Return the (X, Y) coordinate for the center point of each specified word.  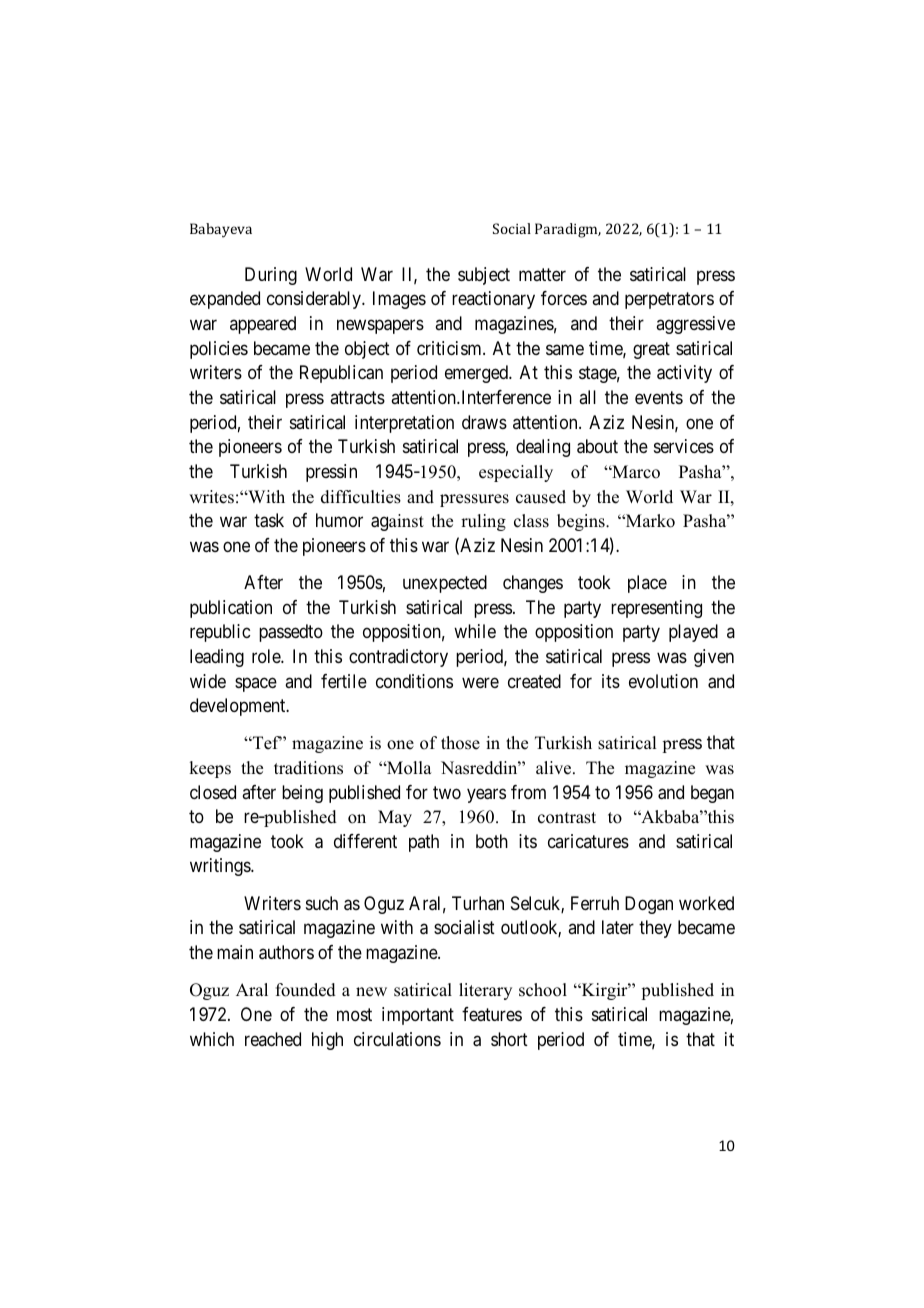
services (684, 446)
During (271, 276)
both (492, 841)
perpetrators (669, 301)
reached (273, 1039)
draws (484, 422)
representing (656, 609)
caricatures (588, 841)
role (267, 656)
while (475, 631)
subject (484, 276)
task (269, 520)
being (302, 794)
